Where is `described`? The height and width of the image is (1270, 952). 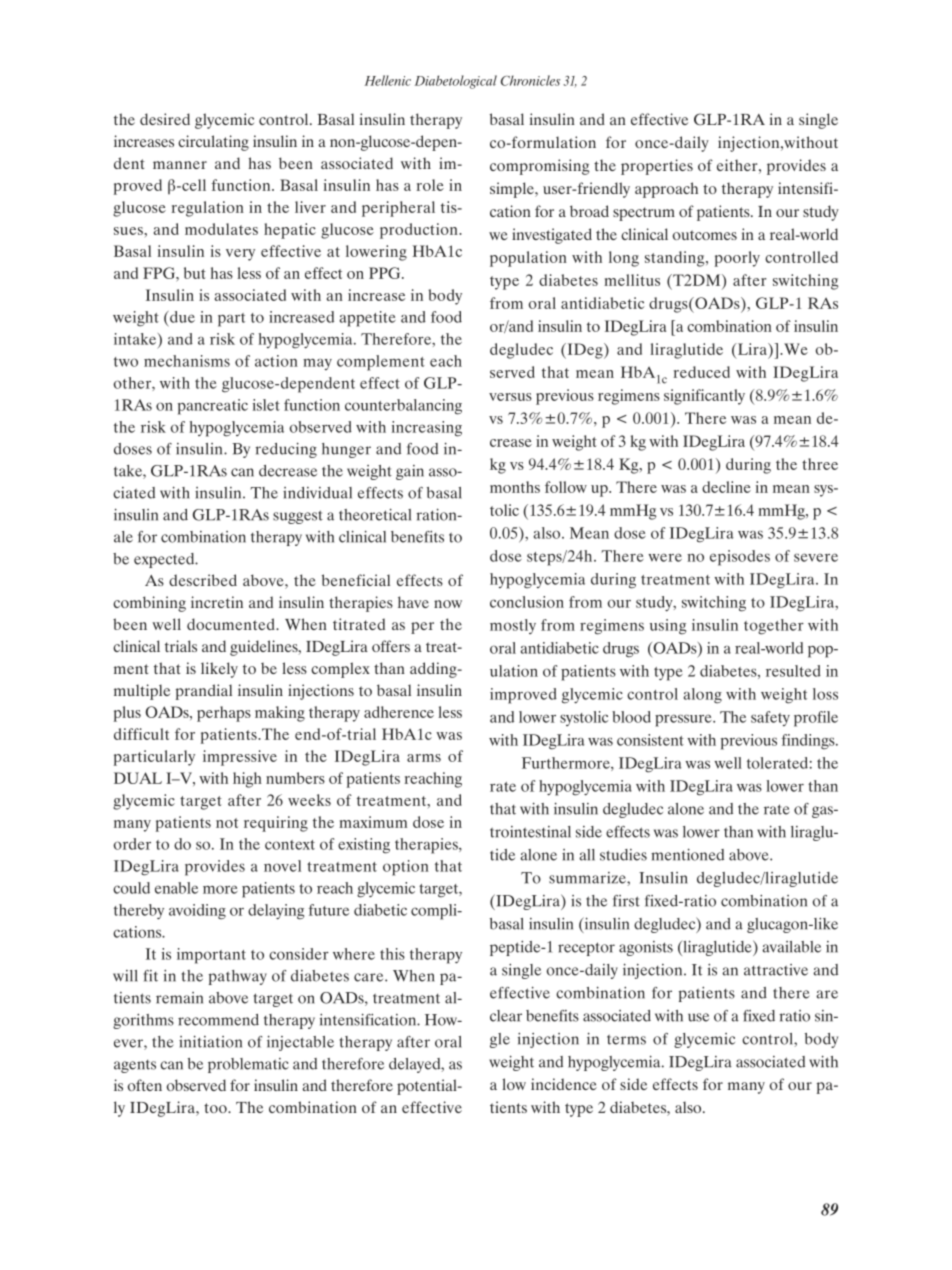
described is located at coordinates (203, 580).
